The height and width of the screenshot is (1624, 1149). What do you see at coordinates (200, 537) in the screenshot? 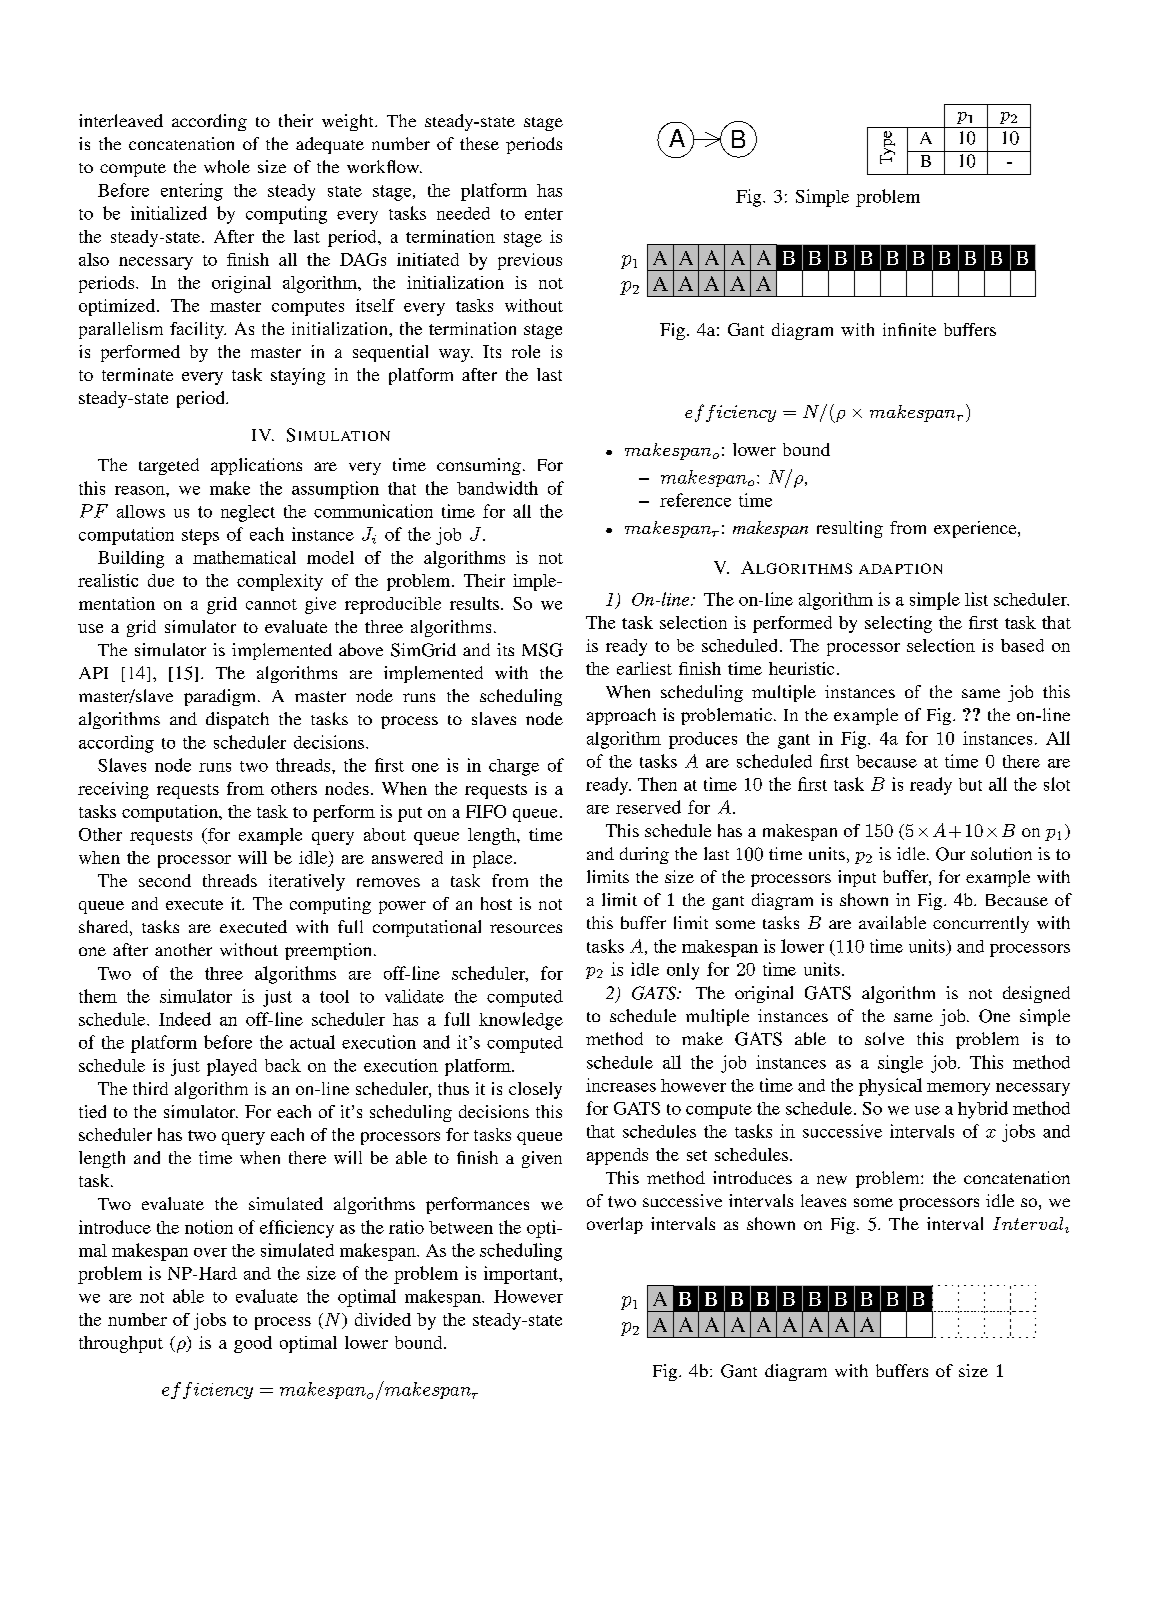
I see `steps` at bounding box center [200, 537].
